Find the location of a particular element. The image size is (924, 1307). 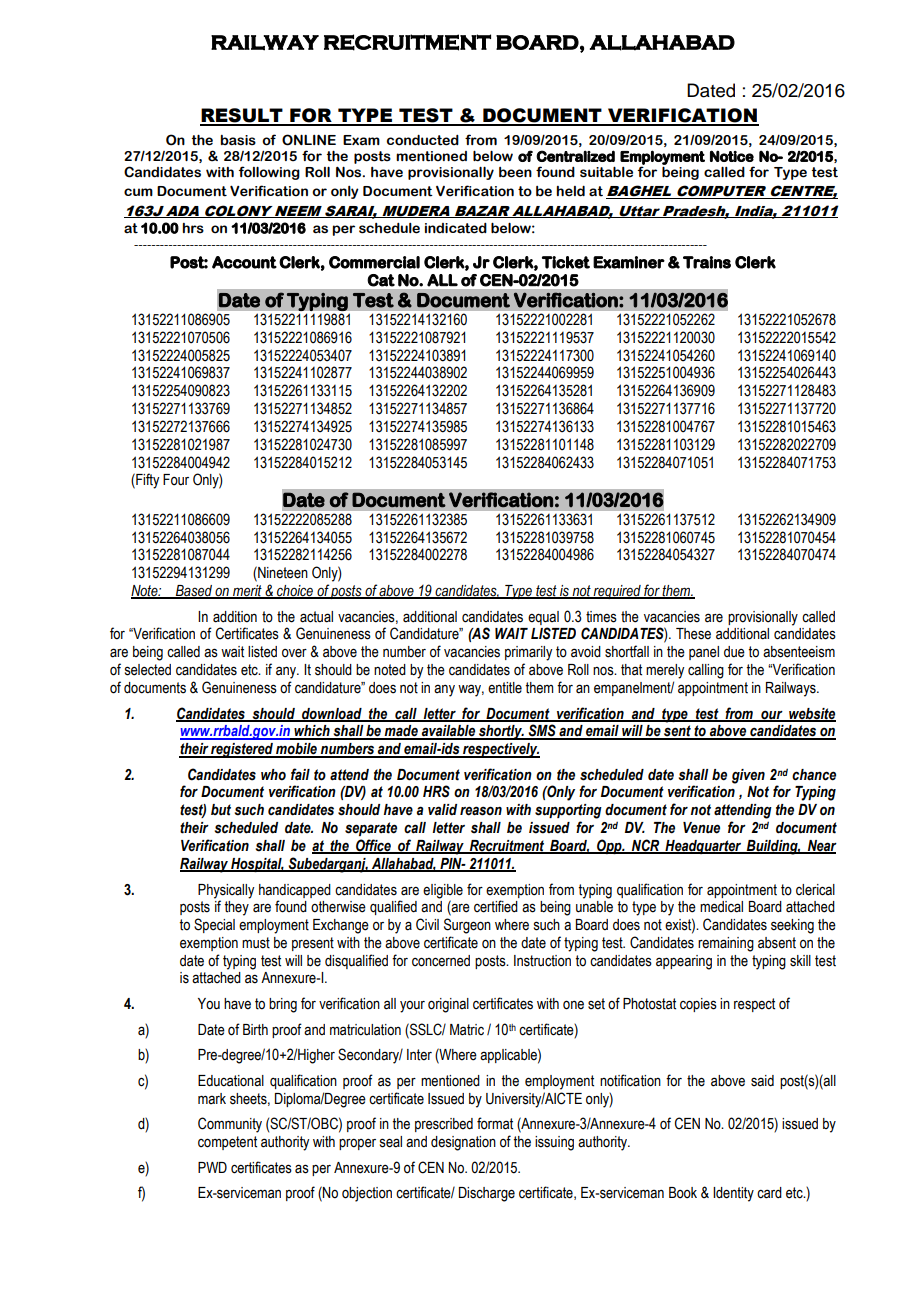

designation is located at coordinates (463, 1143).
